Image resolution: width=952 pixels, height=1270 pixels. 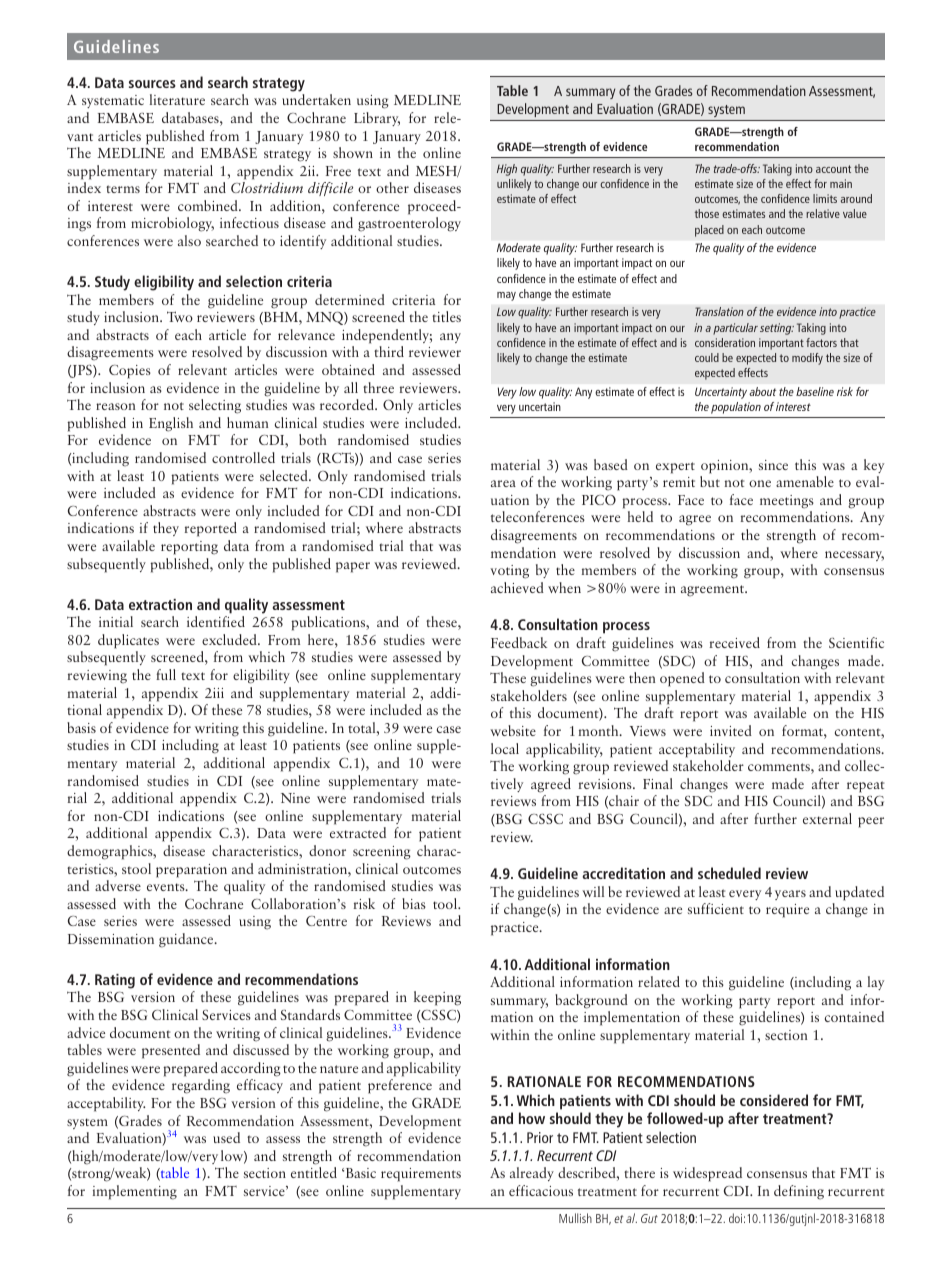 I want to click on used, so click(x=226, y=1137).
